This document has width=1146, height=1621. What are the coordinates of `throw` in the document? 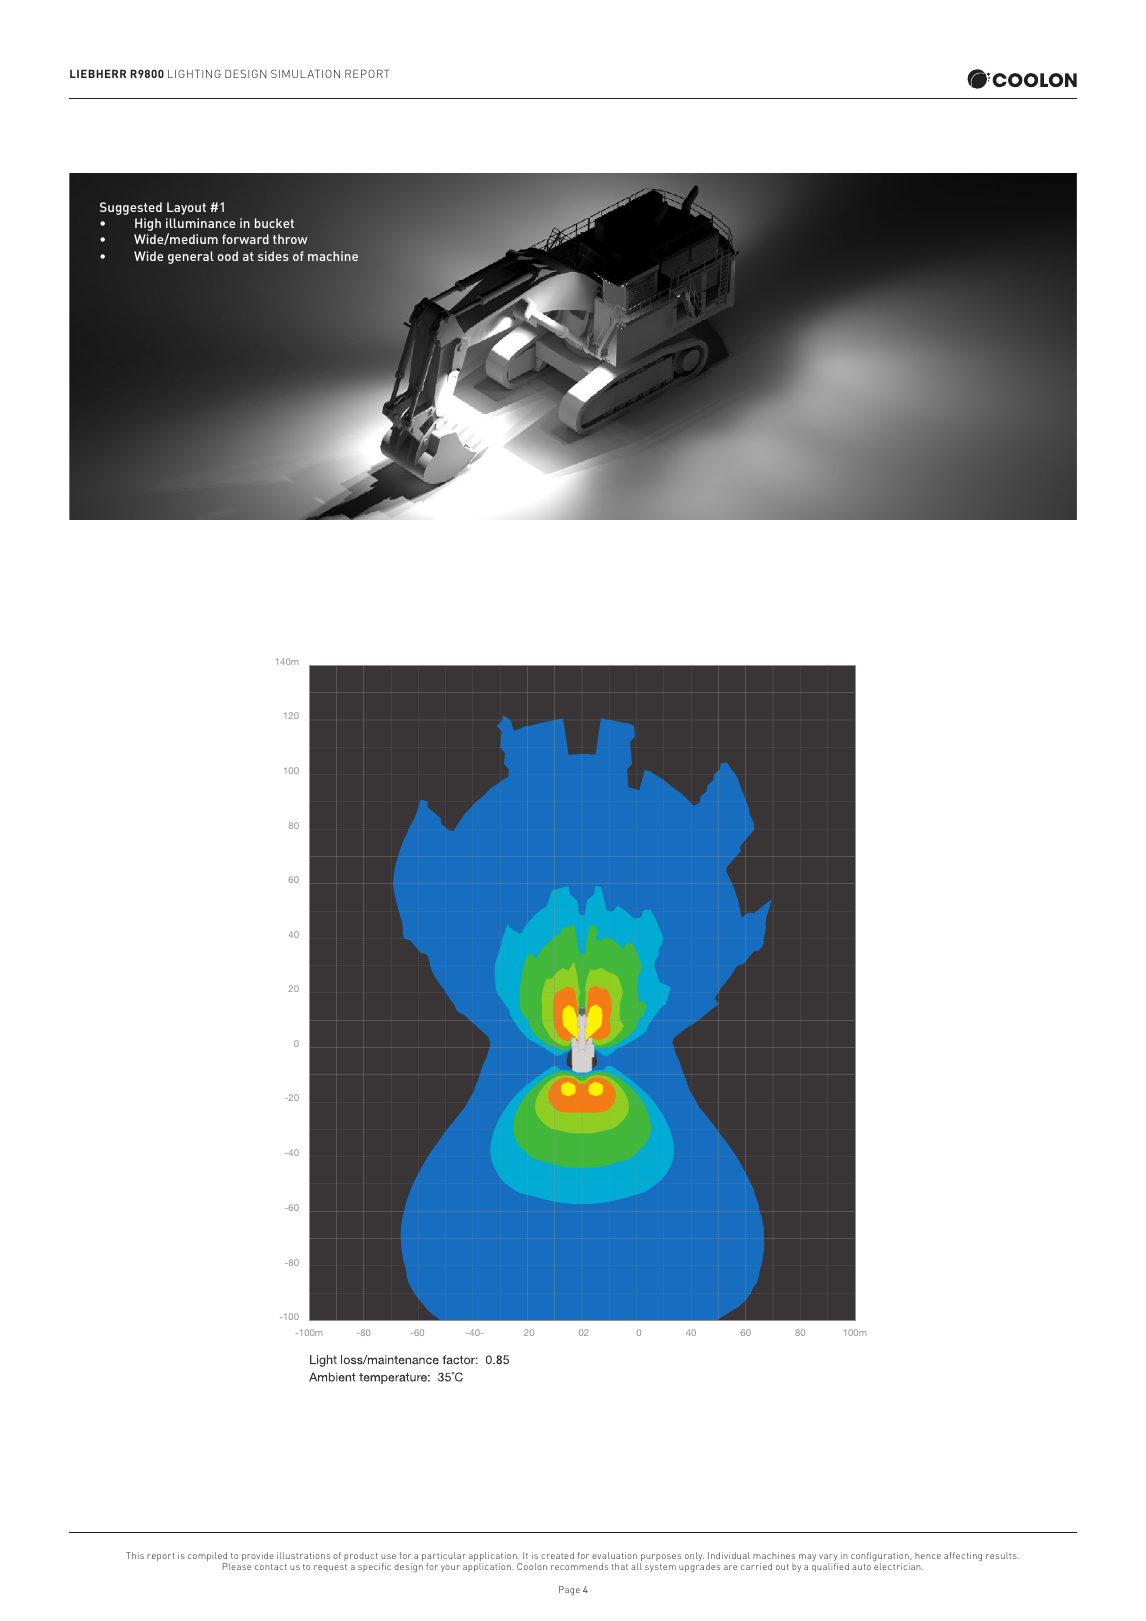 It's located at (290, 239).
